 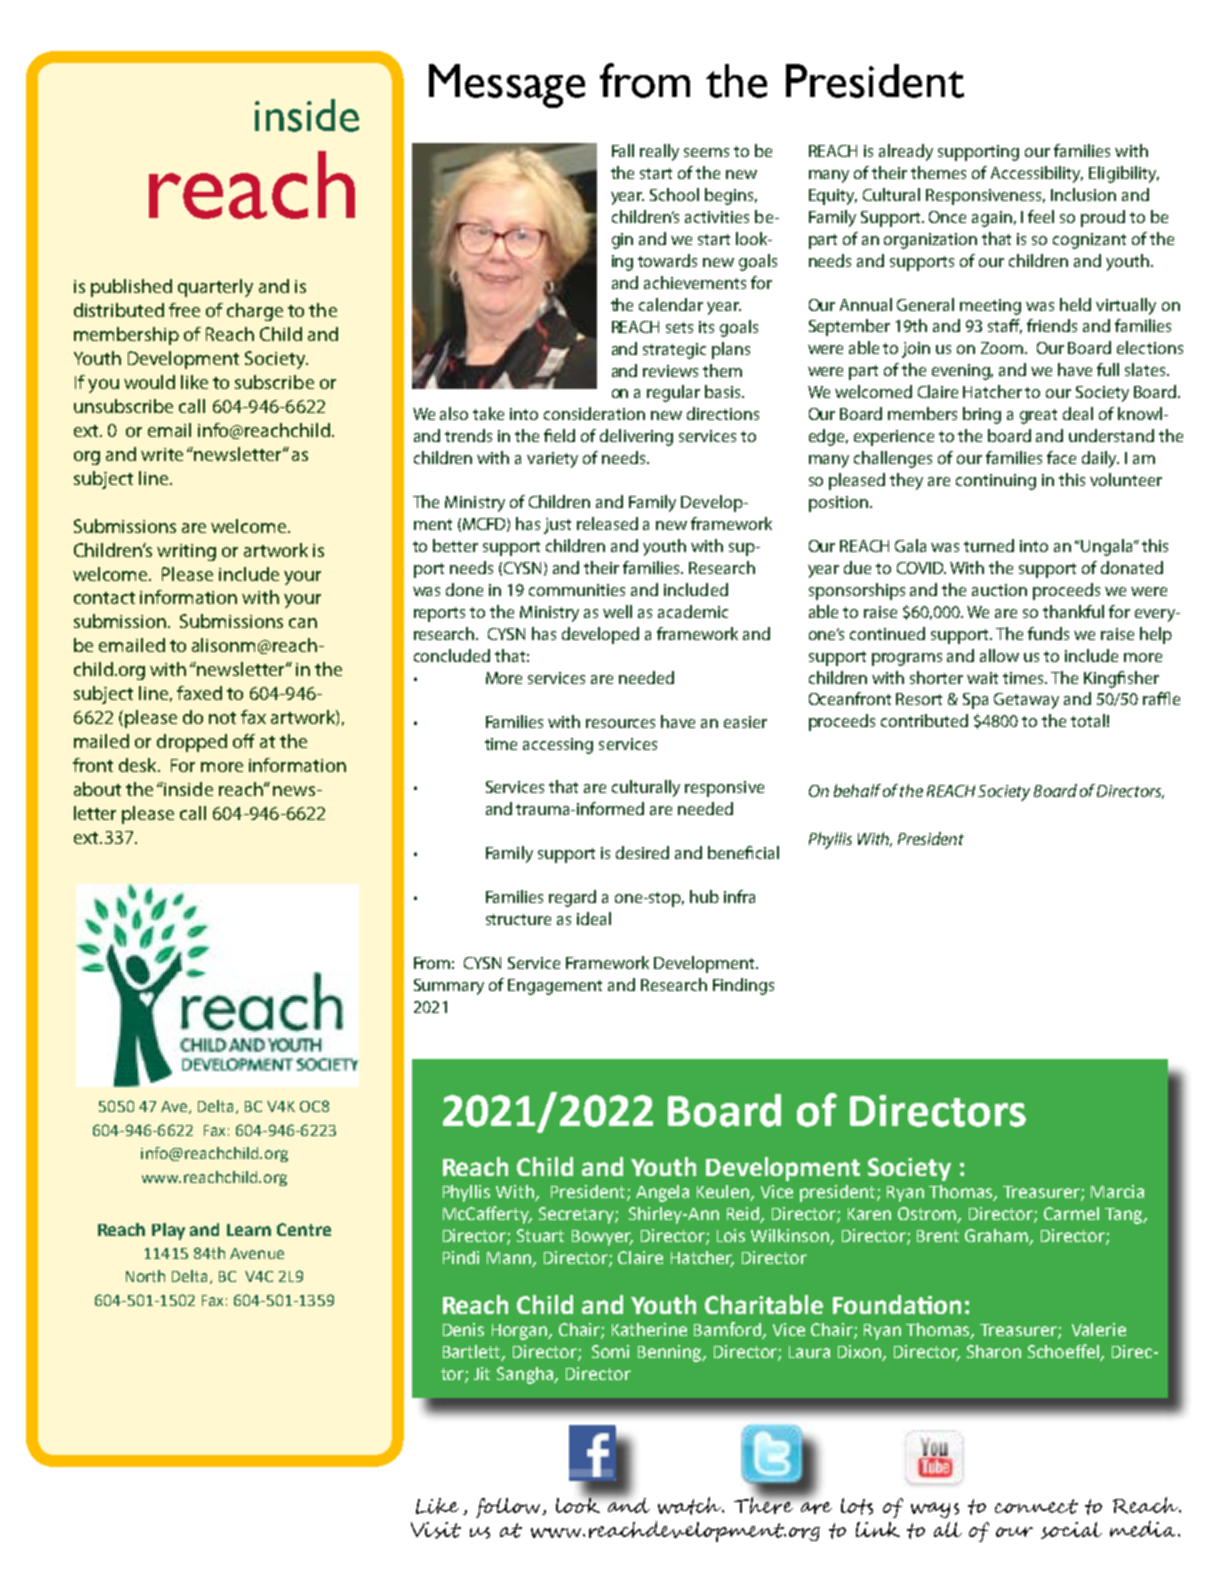 What do you see at coordinates (1037, 174) in the document?
I see `Accessibility` at bounding box center [1037, 174].
